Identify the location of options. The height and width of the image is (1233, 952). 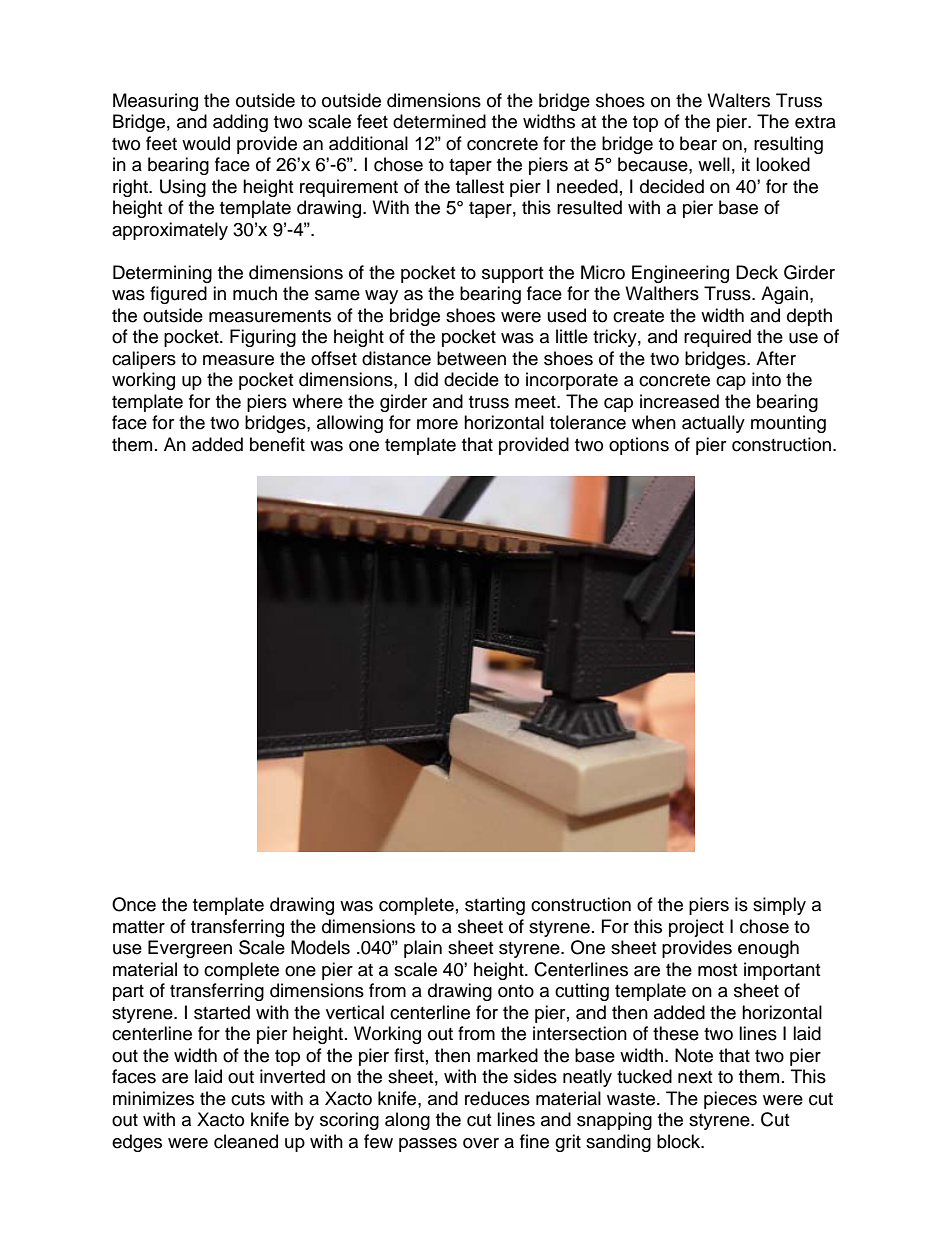
(639, 446).
